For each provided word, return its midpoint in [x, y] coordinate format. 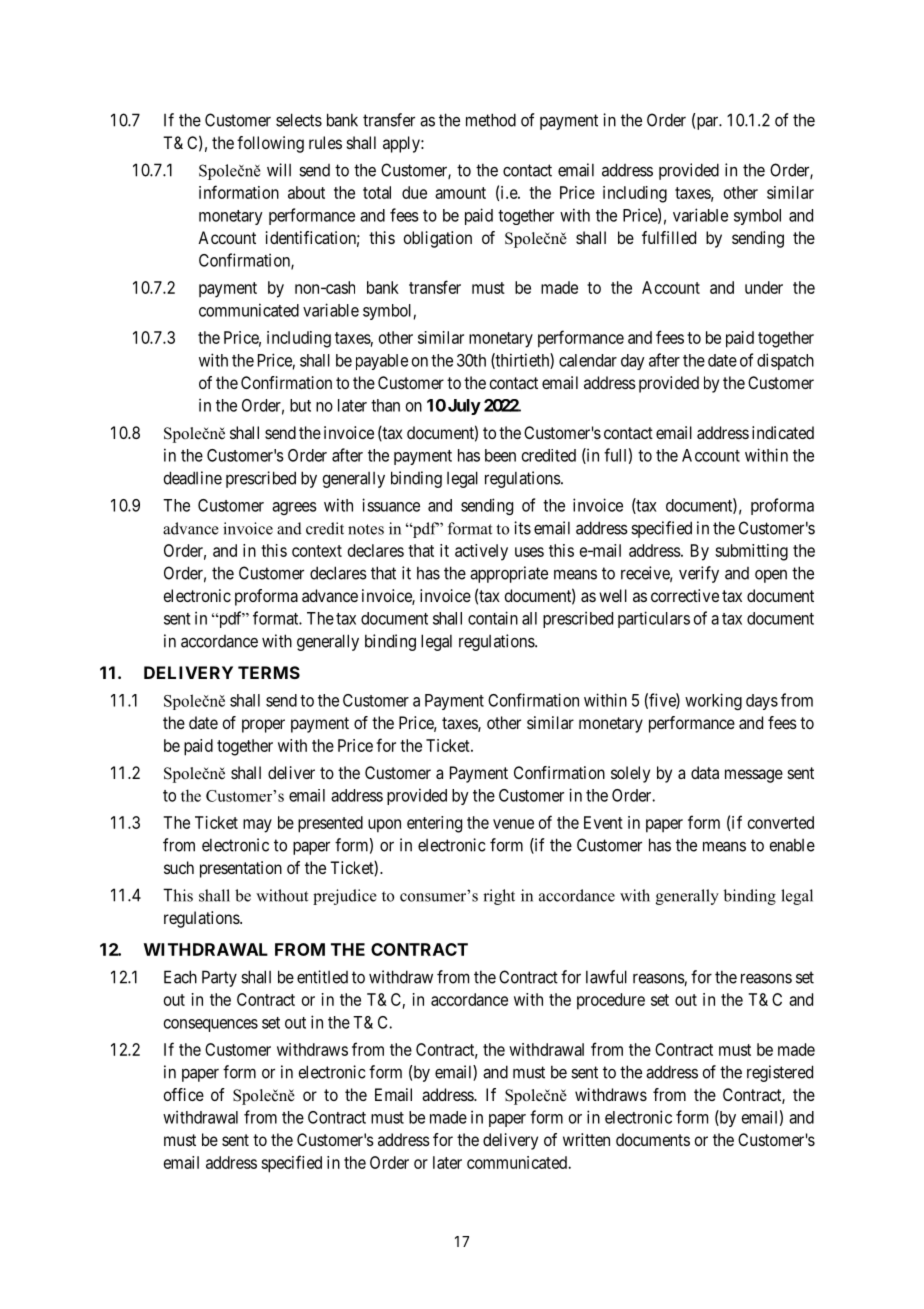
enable [792, 845]
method [491, 120]
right [499, 897]
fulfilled [669, 237]
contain [493, 618]
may [257, 826]
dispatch [785, 361]
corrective [685, 595]
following [270, 144]
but [300, 405]
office [184, 1094]
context [317, 551]
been [500, 455]
